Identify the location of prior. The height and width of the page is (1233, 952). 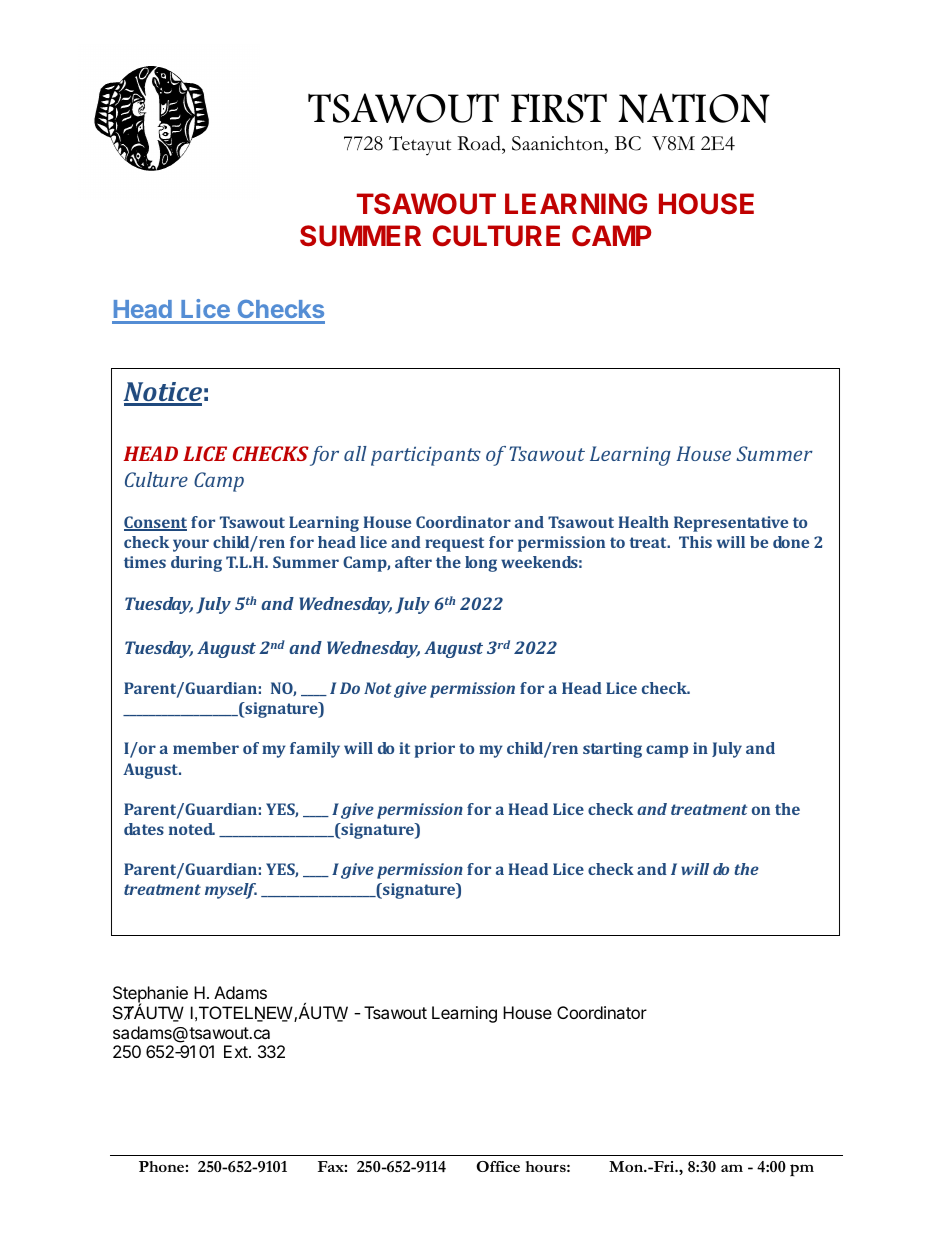
(435, 750).
